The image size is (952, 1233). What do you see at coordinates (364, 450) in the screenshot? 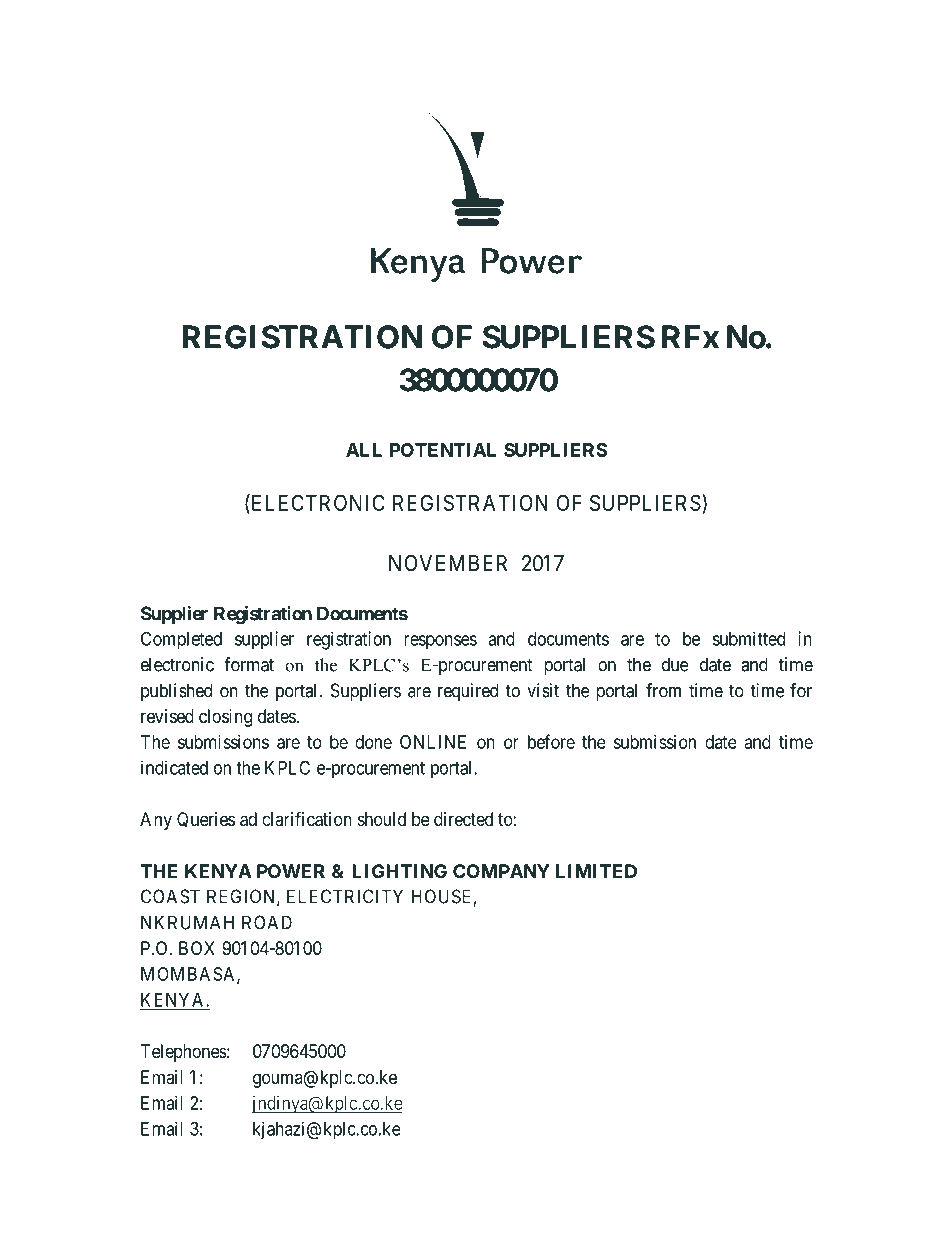
I see `ALL` at bounding box center [364, 450].
